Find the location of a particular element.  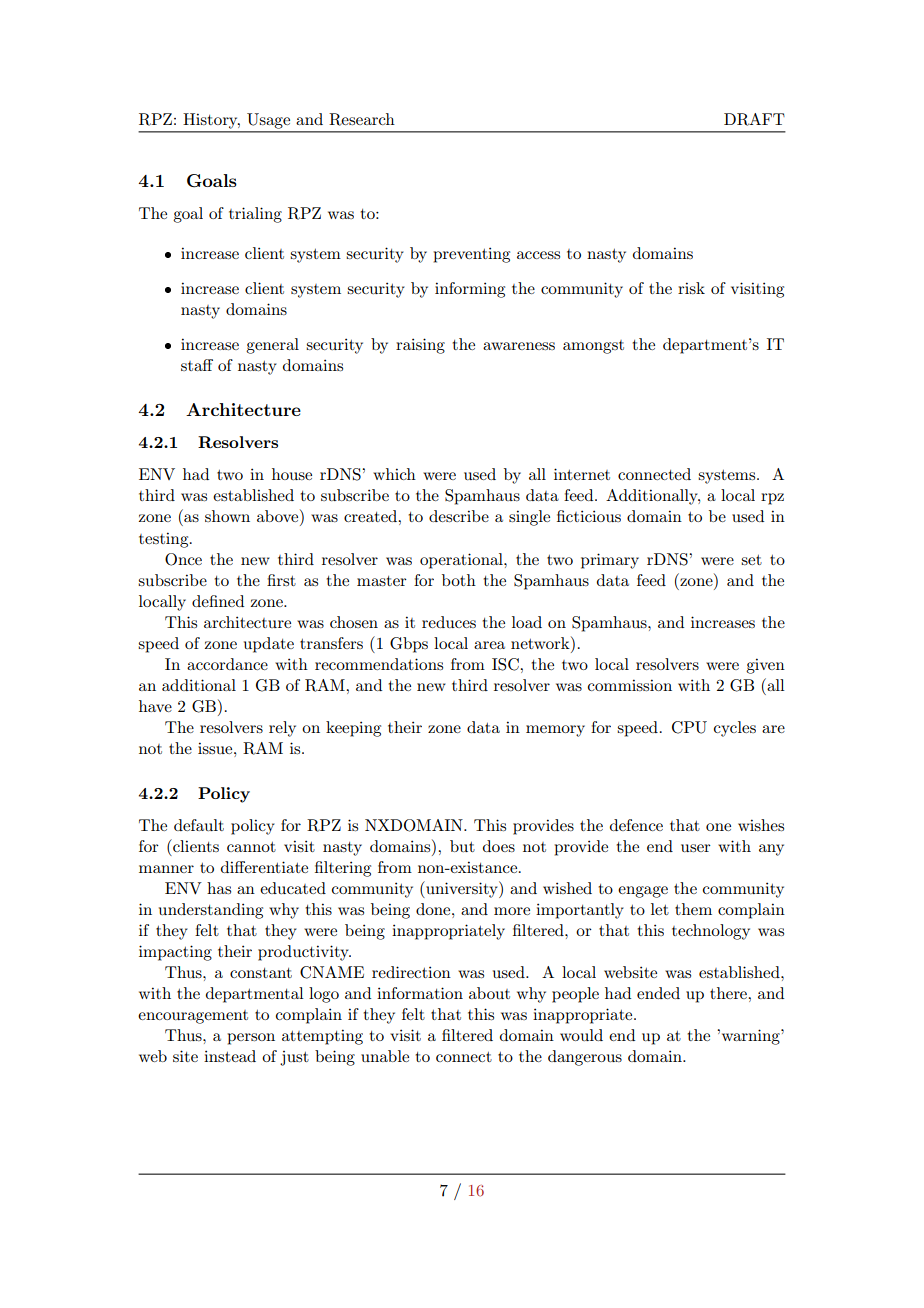

rely is located at coordinates (282, 729).
